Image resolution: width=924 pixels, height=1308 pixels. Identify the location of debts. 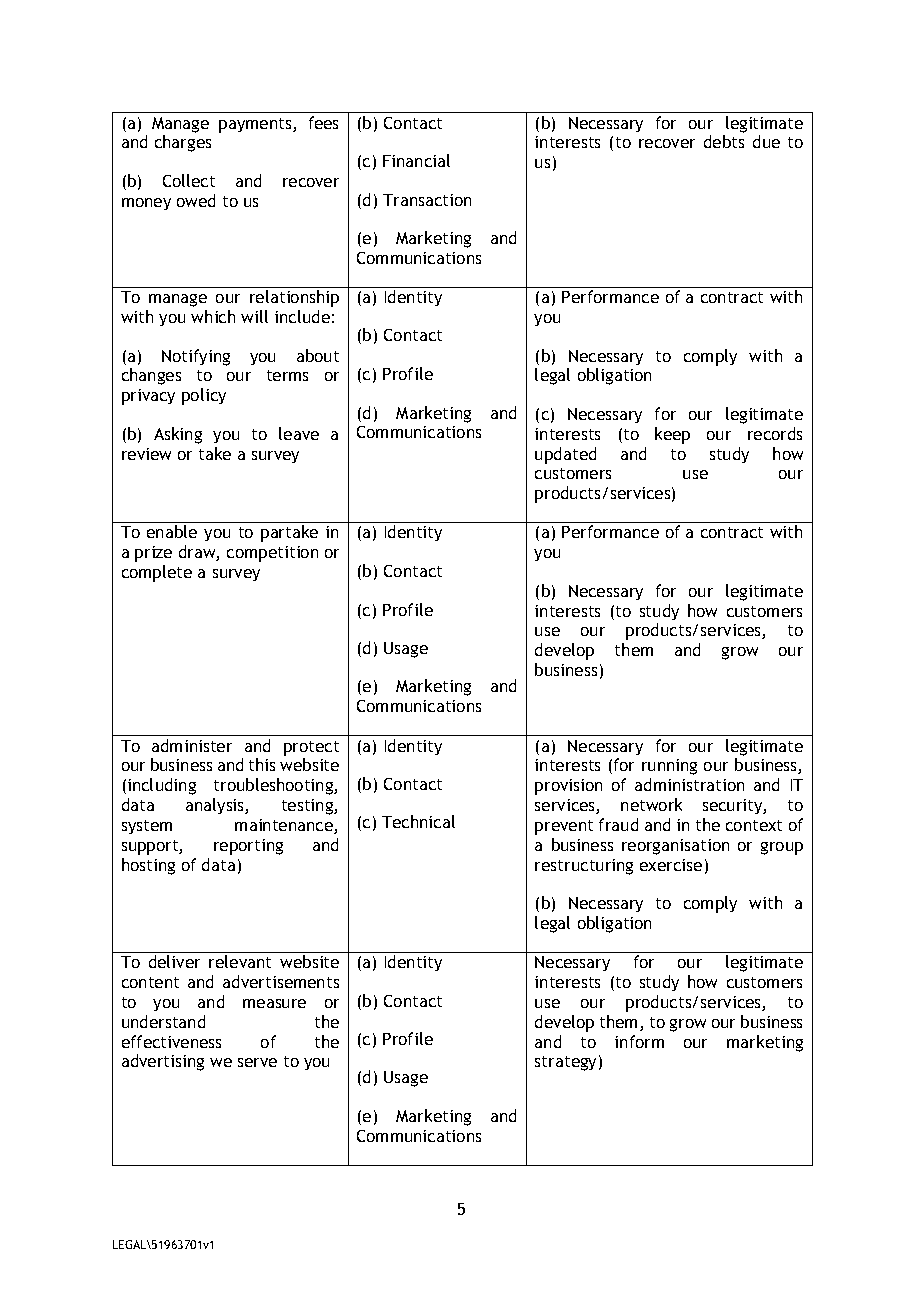
(724, 141).
